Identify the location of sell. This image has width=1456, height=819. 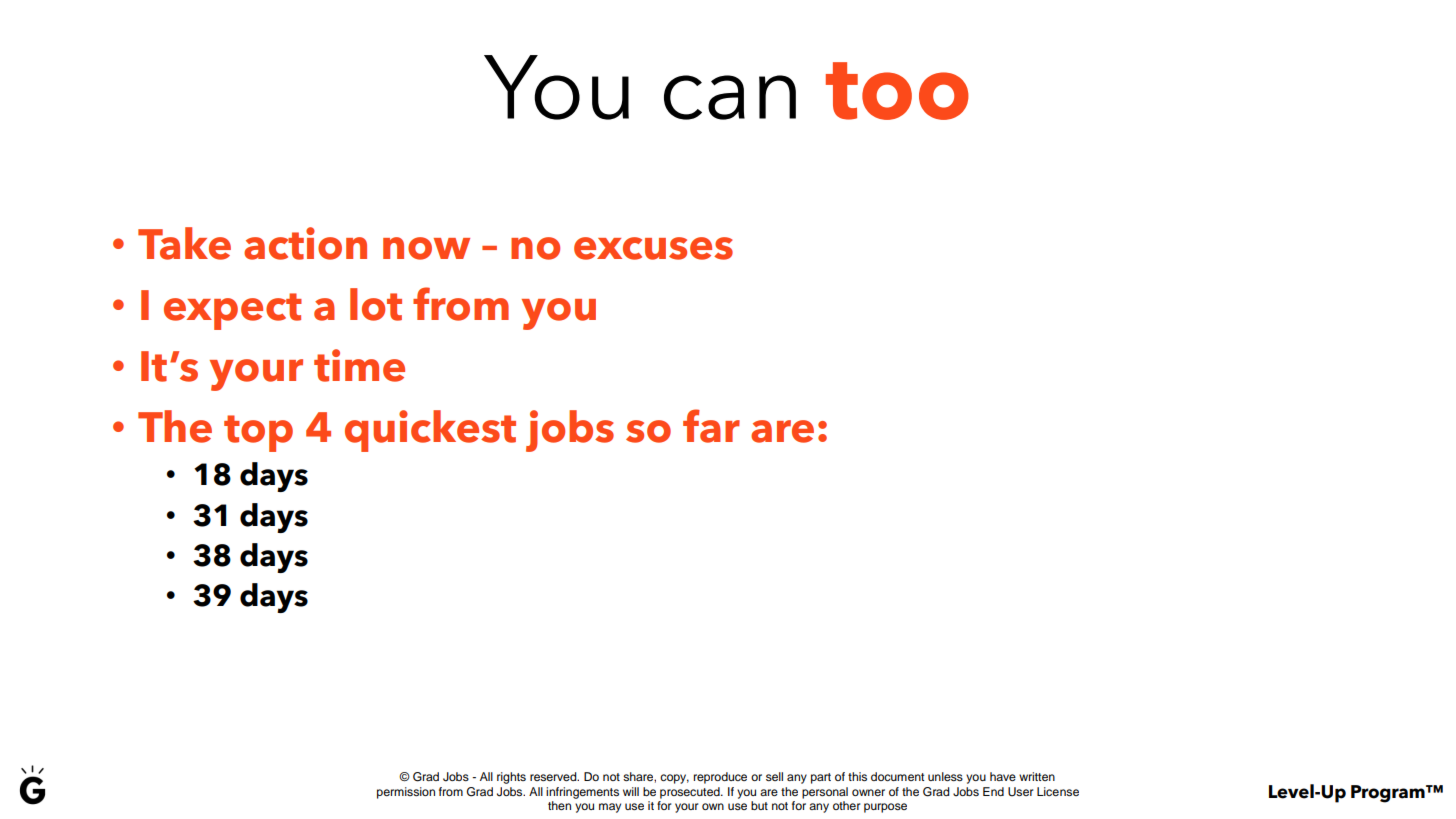
(774, 776).
